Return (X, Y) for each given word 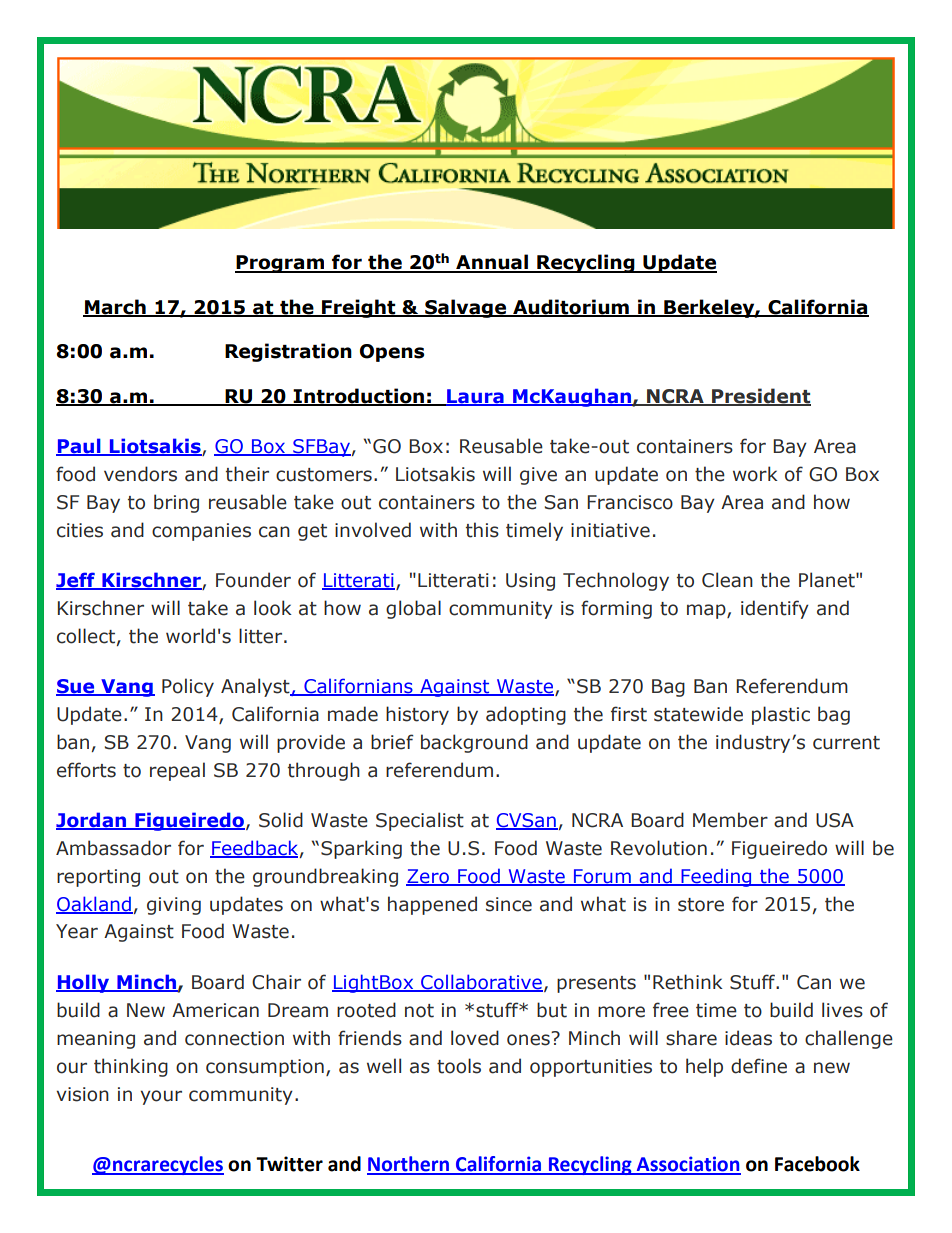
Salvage (465, 308)
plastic (781, 715)
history (417, 715)
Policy (188, 687)
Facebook (817, 1164)
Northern (409, 1165)
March (115, 308)
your (161, 1097)
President (760, 397)
